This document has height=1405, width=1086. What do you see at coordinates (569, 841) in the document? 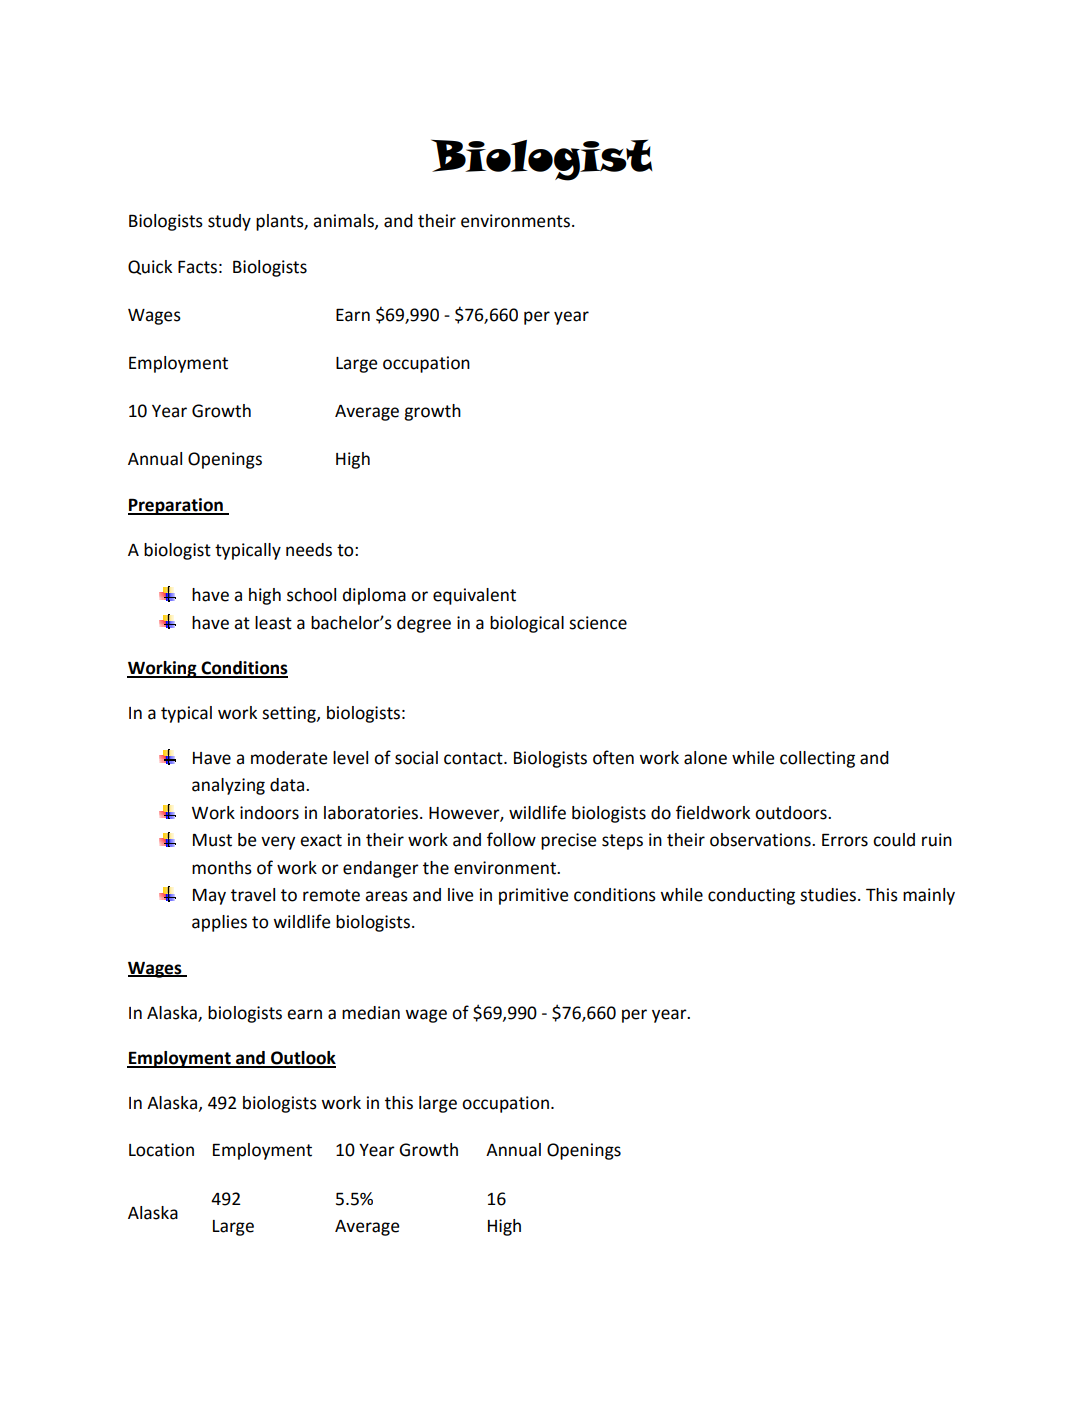
I see `precise` at bounding box center [569, 841].
